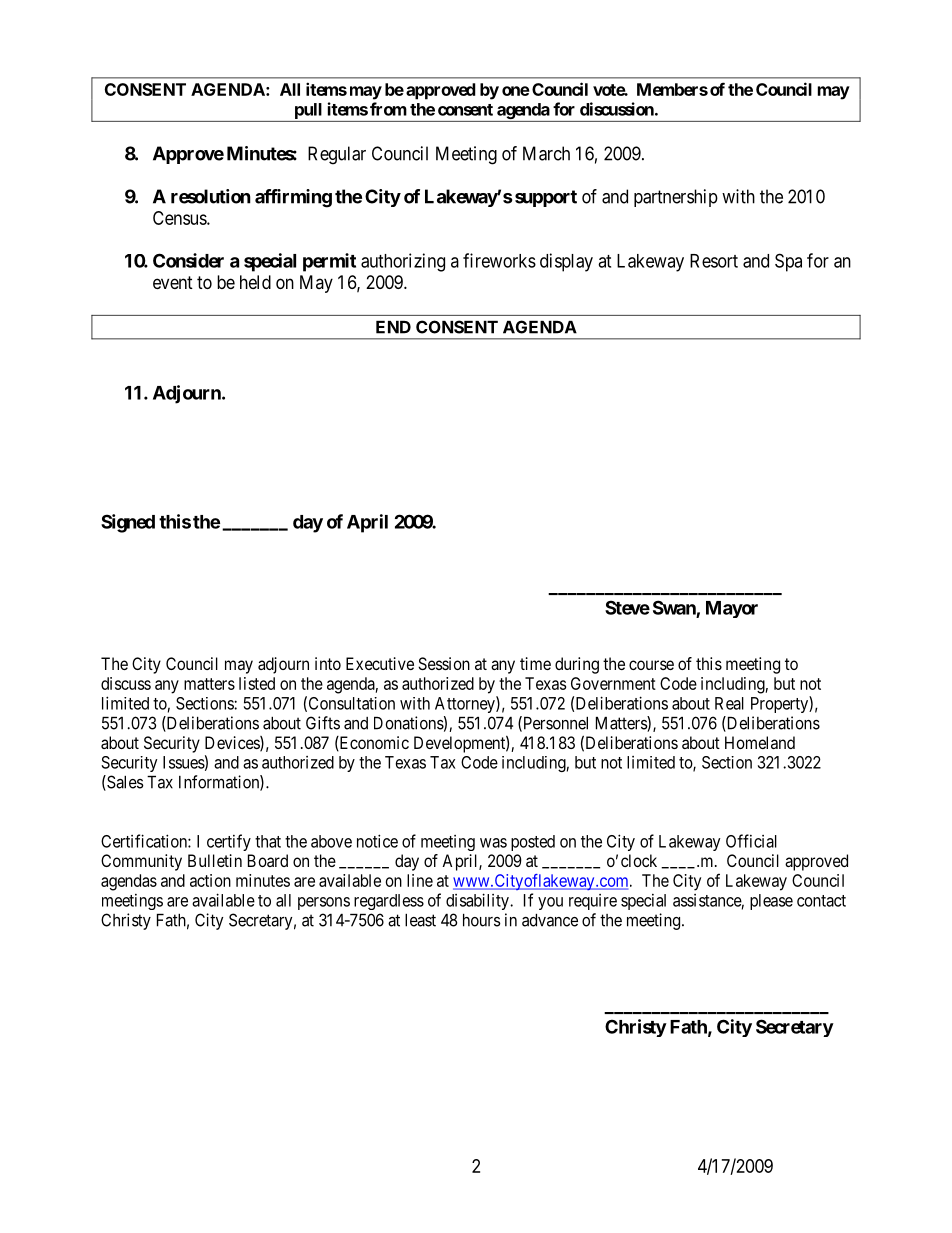 The height and width of the screenshot is (1233, 952). I want to click on action, so click(210, 880).
